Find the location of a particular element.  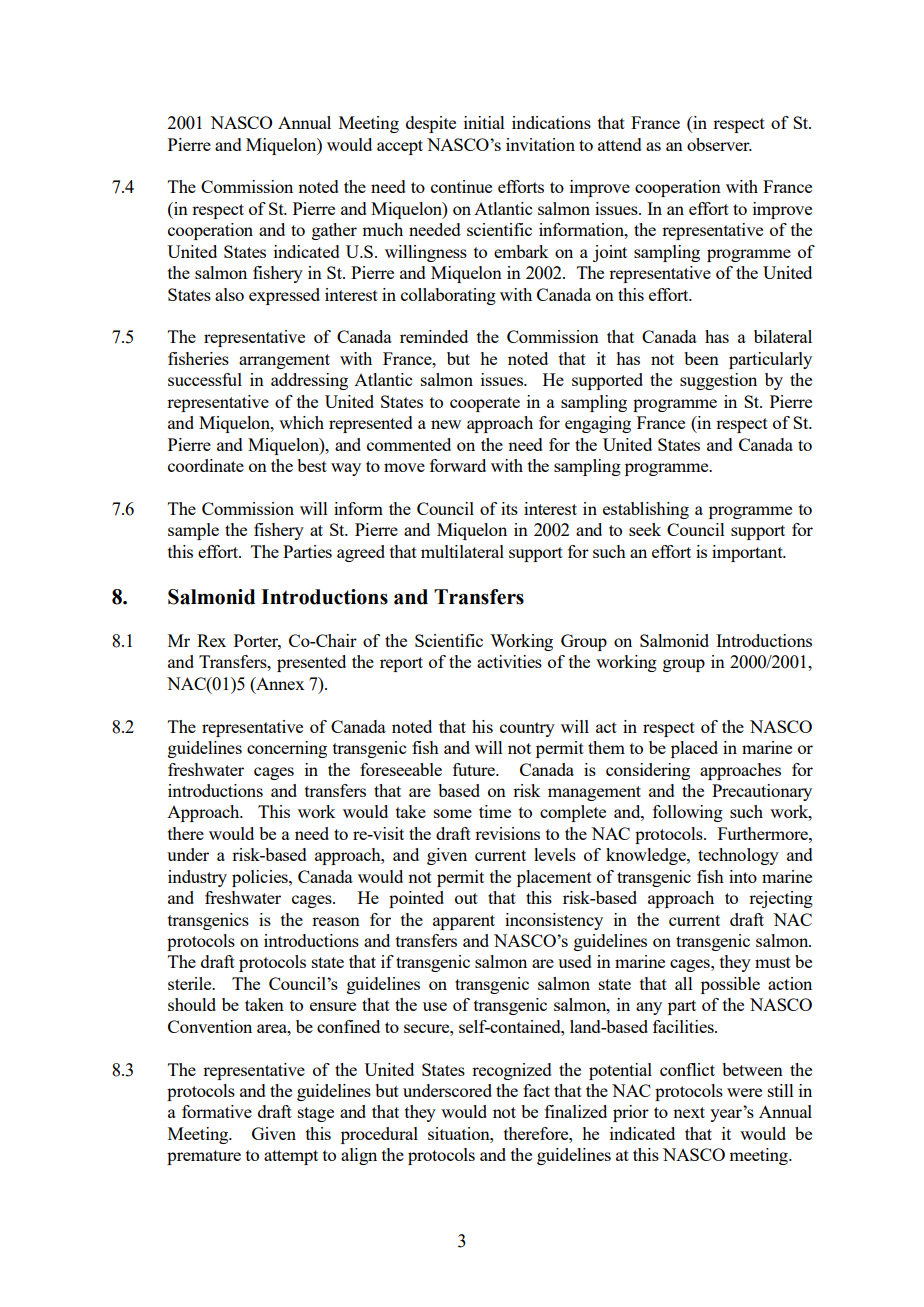

gather is located at coordinates (334, 231).
